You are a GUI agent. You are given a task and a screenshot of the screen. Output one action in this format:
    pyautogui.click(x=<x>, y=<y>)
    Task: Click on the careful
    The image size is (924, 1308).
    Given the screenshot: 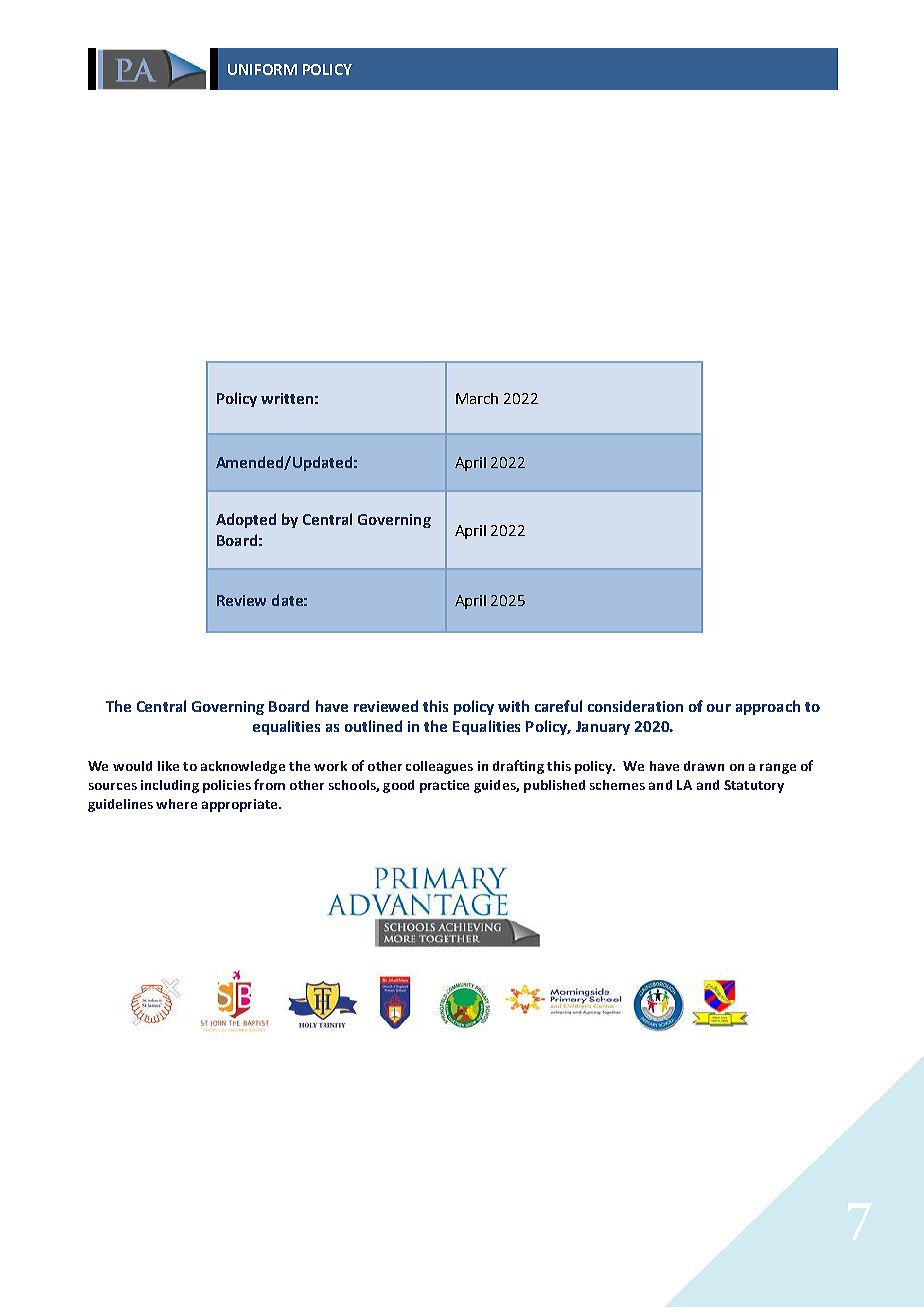 What is the action you would take?
    pyautogui.click(x=558, y=706)
